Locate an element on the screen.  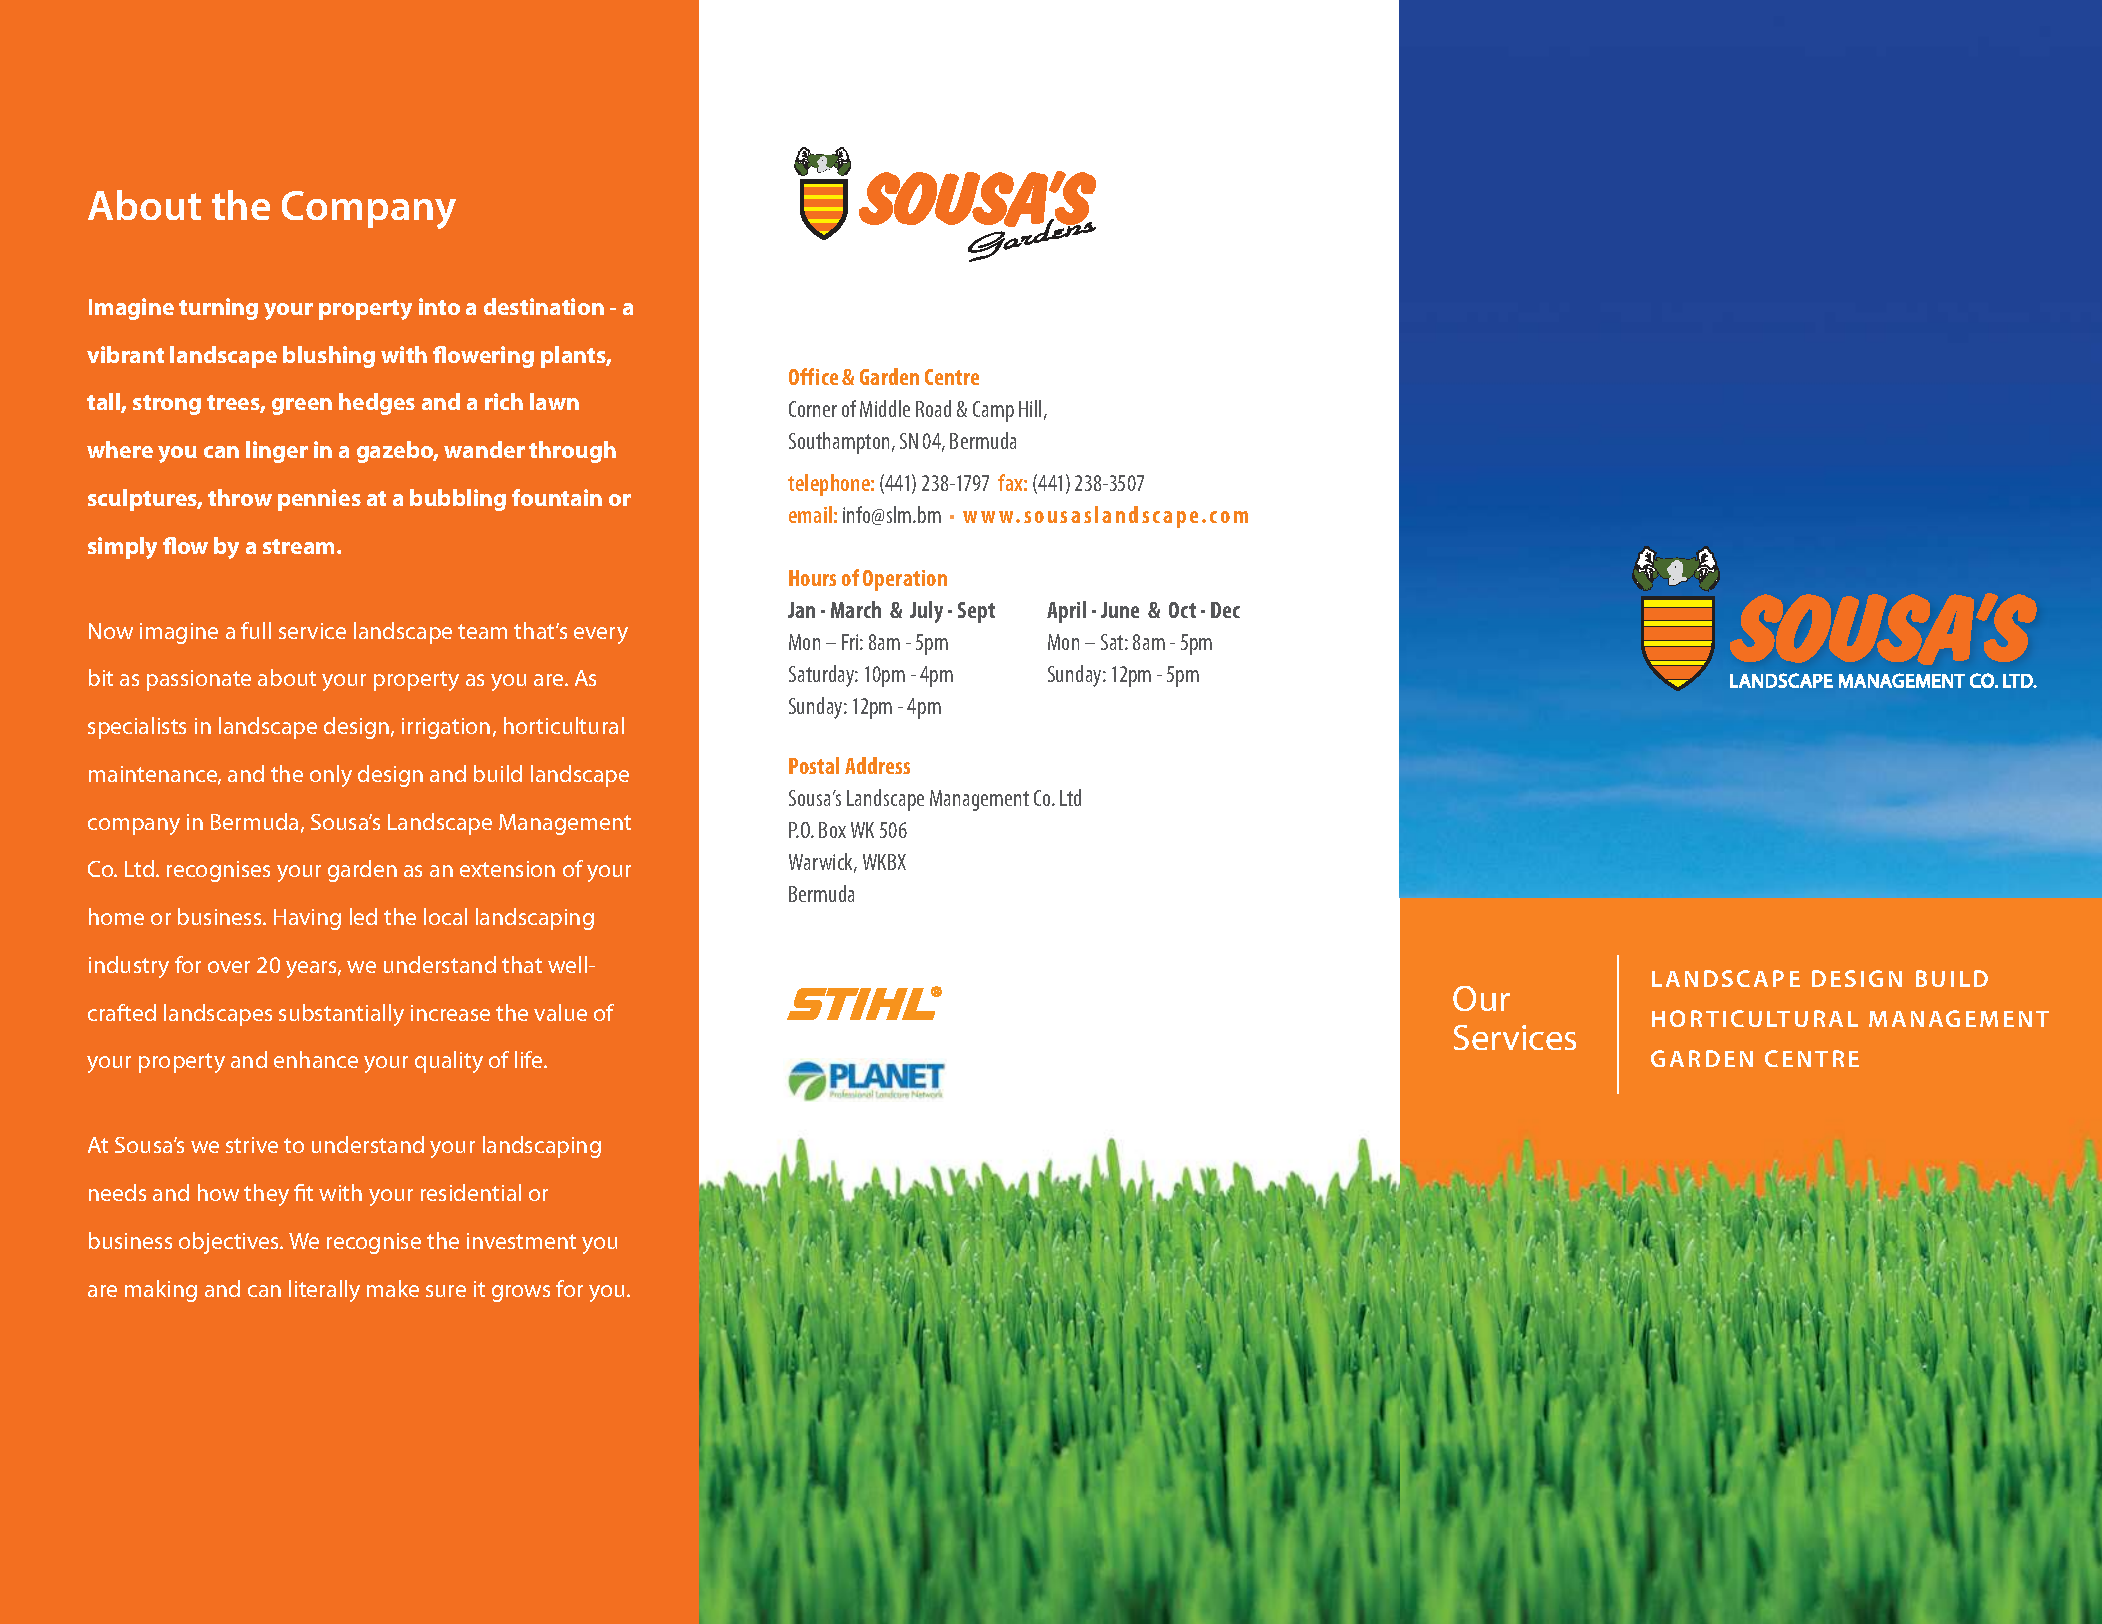
Postal is located at coordinates (814, 765).
